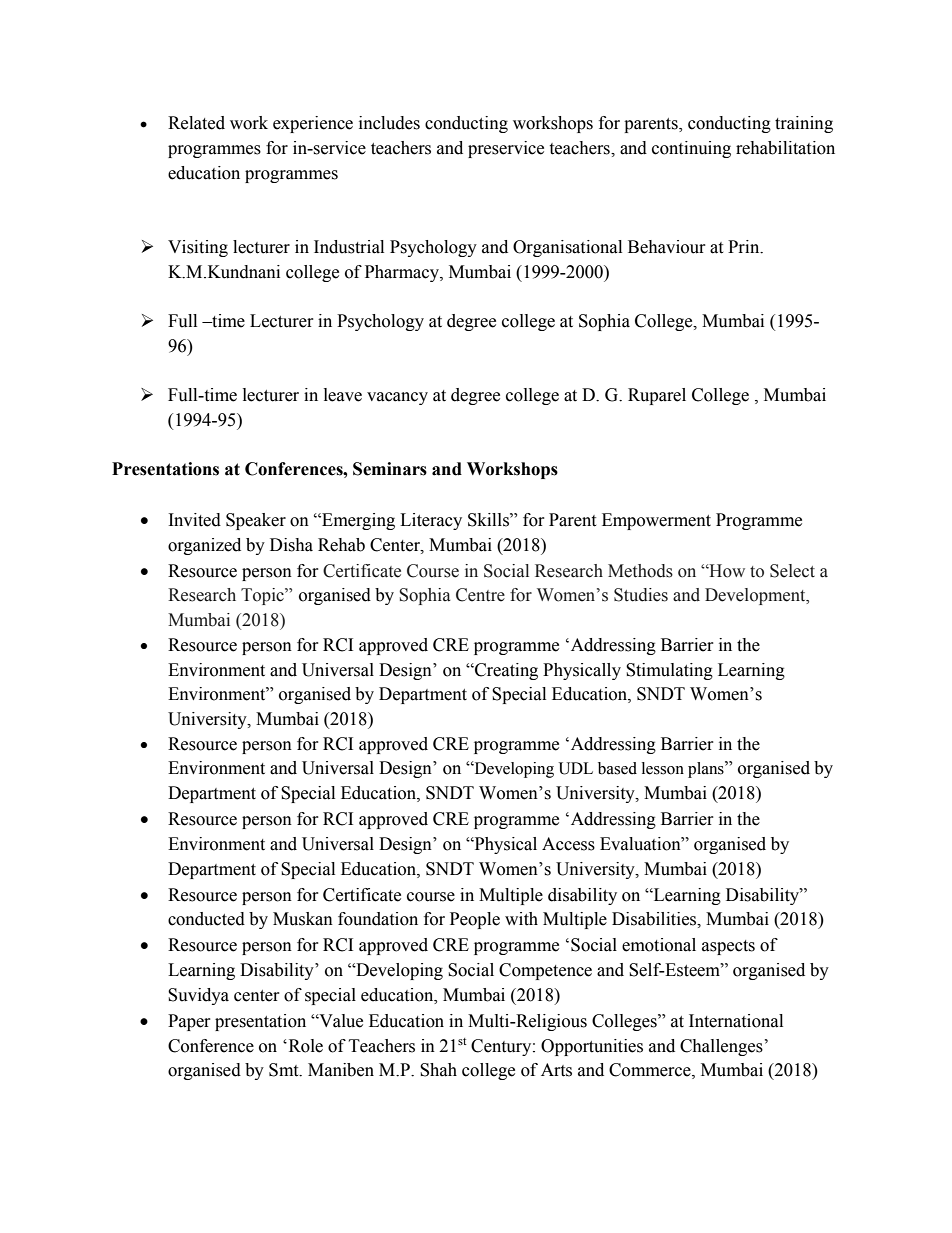  Describe the element at coordinates (343, 395) in the image. I see `leave` at that location.
